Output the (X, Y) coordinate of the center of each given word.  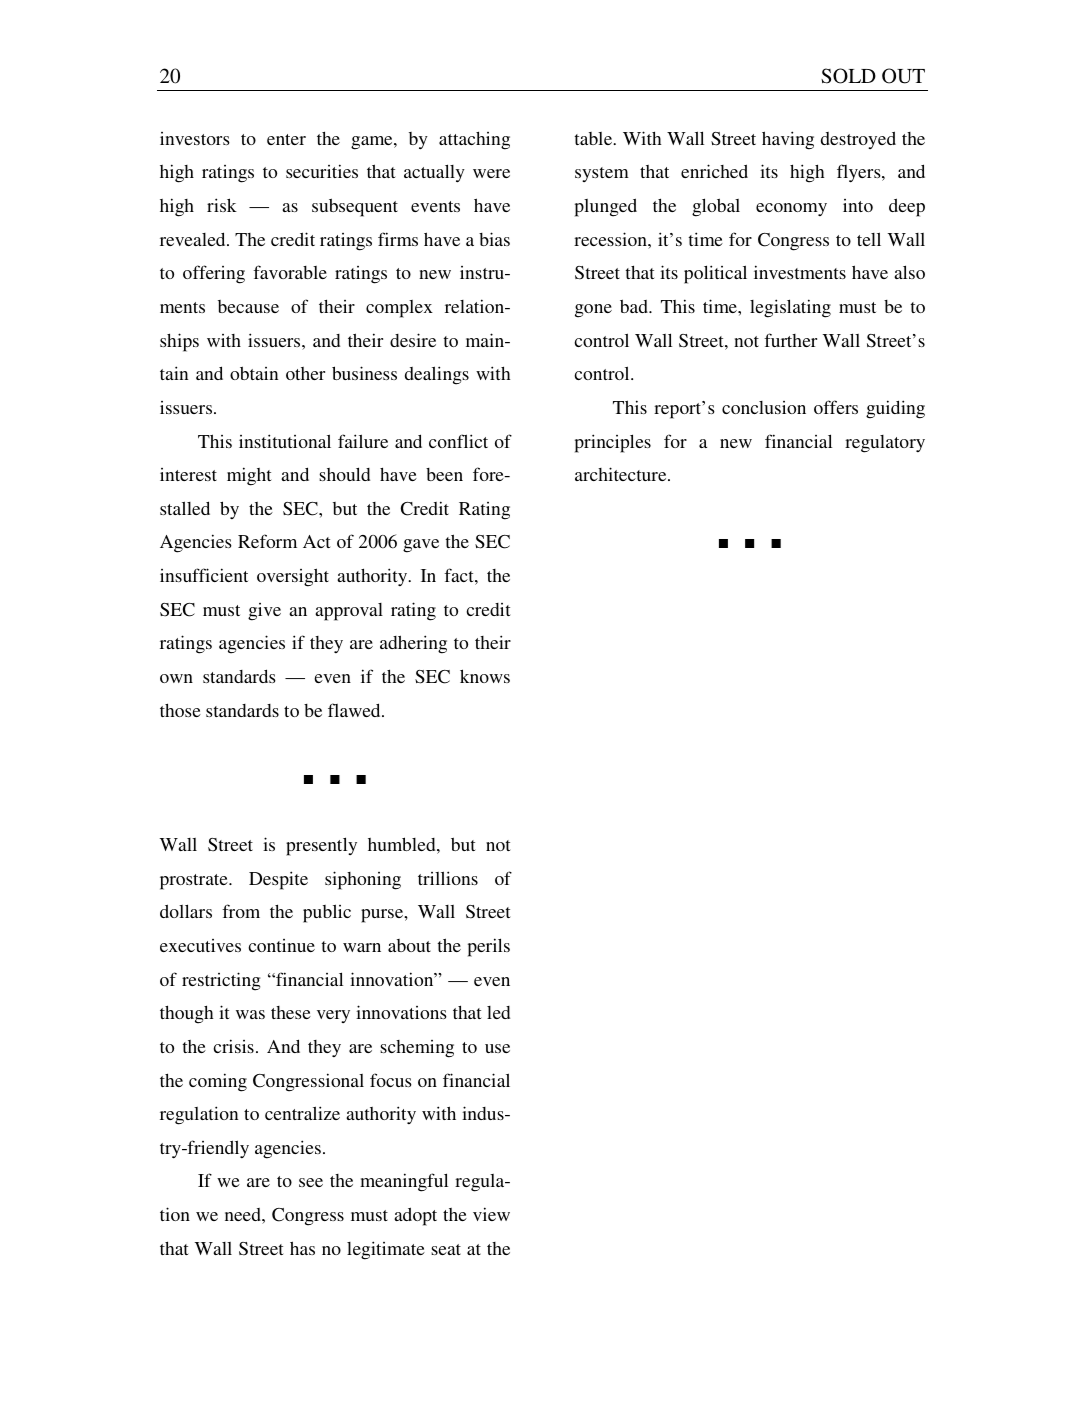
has (302, 1248)
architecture (622, 474)
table (595, 138)
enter (286, 139)
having (788, 140)
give (264, 612)
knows (485, 676)
